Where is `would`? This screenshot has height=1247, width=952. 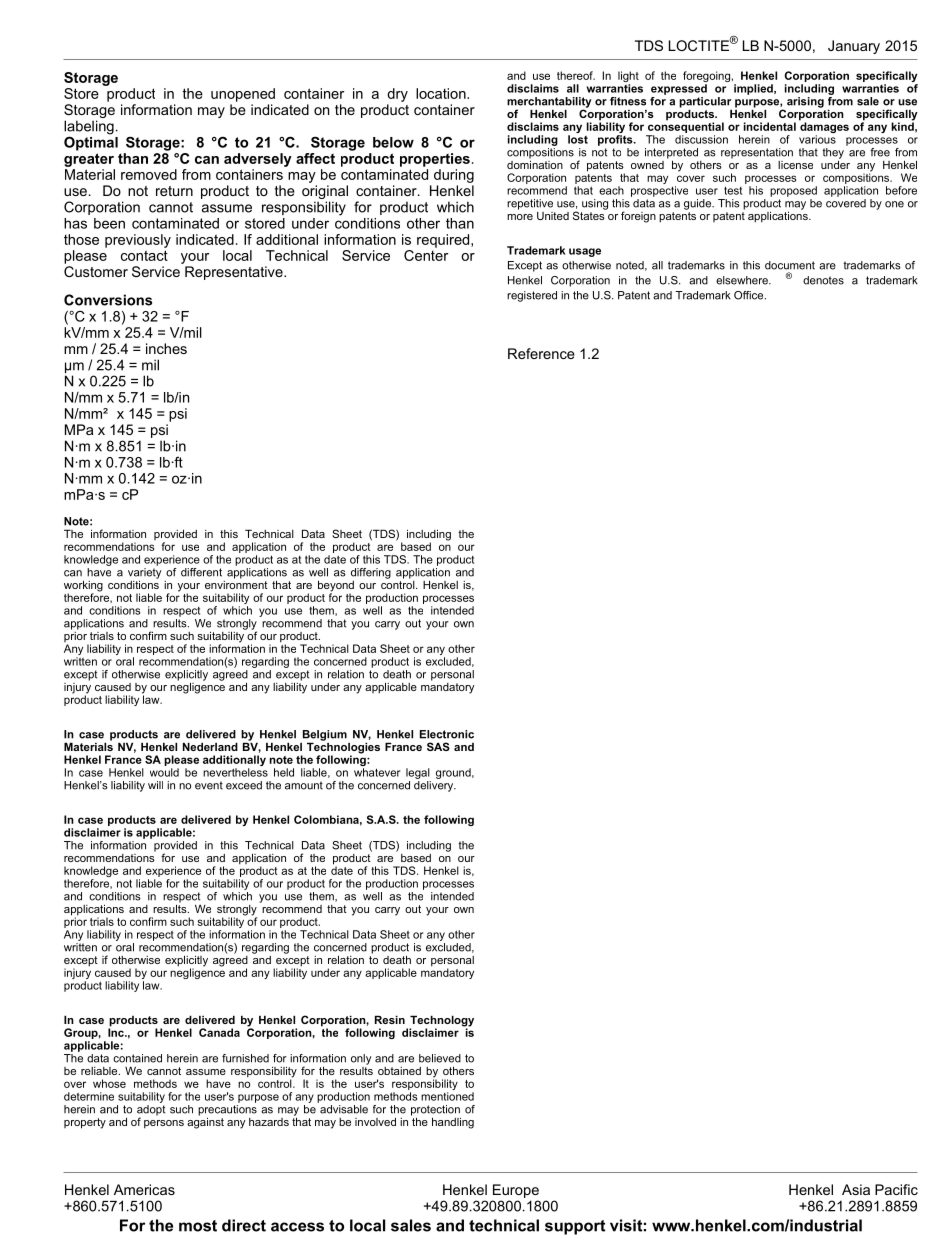 would is located at coordinates (164, 772).
